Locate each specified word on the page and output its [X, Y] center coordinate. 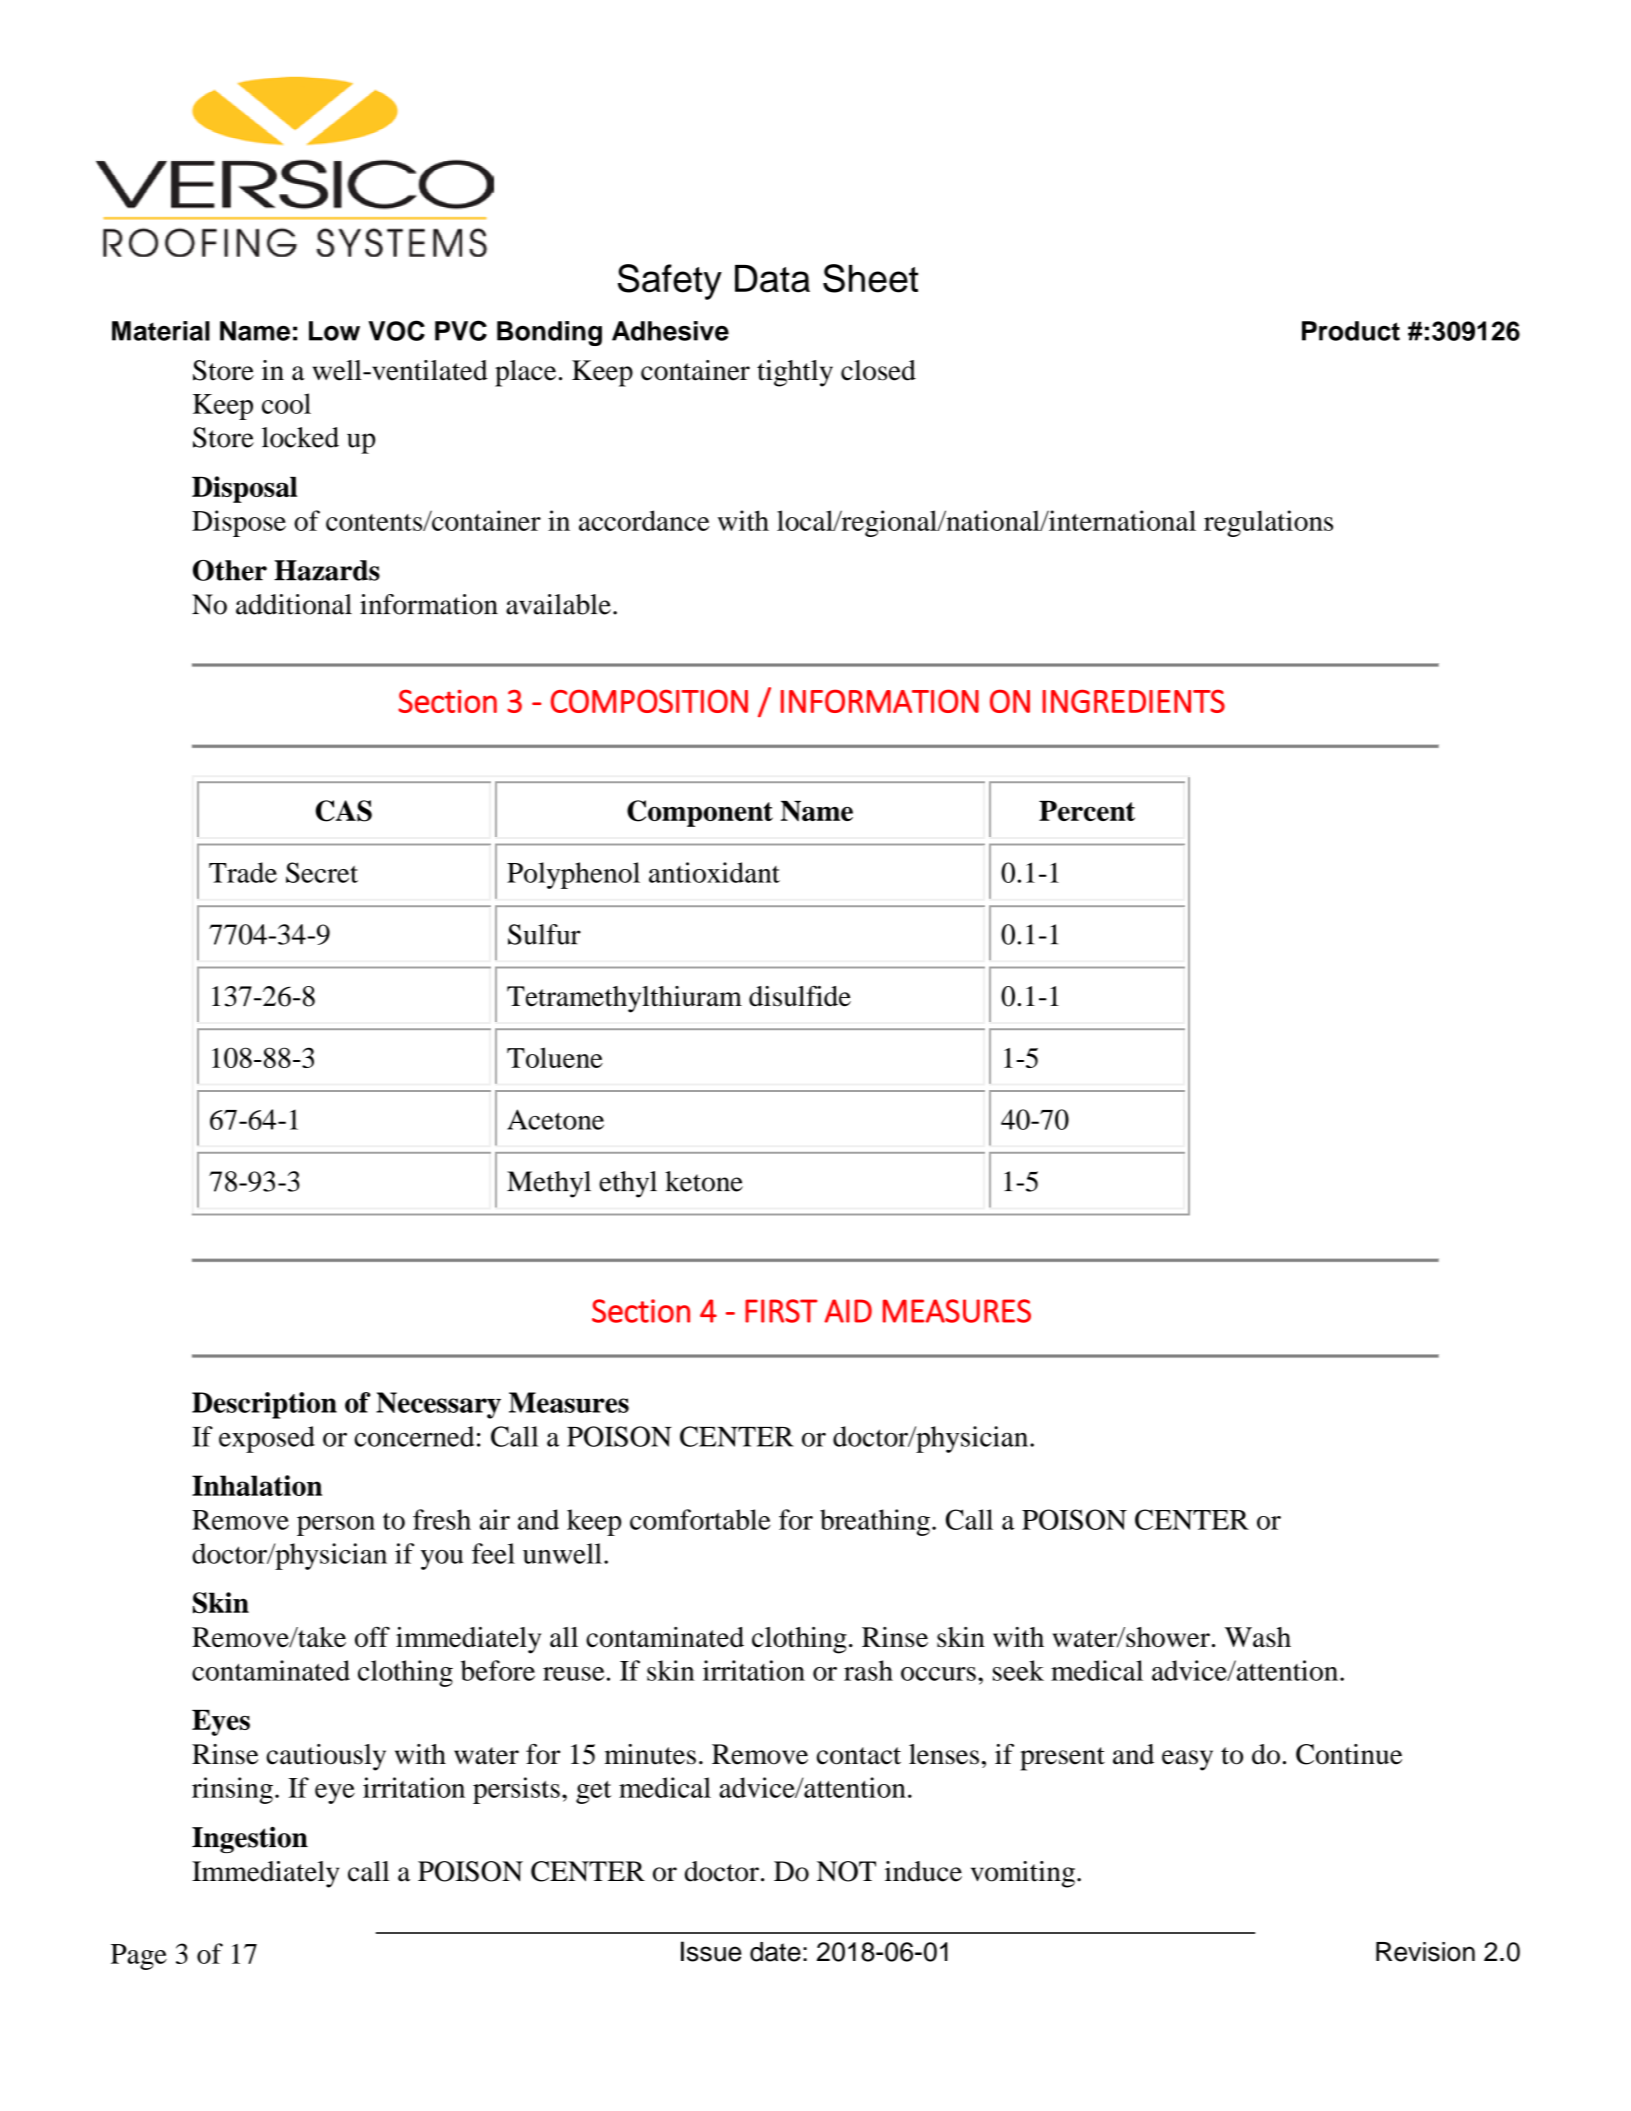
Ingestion [250, 1839]
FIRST [781, 1311]
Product [1351, 331]
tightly [795, 373]
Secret [322, 872]
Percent [1087, 811]
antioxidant [714, 872]
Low [334, 331]
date [775, 1952]
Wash [1258, 1637]
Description [264, 1405]
